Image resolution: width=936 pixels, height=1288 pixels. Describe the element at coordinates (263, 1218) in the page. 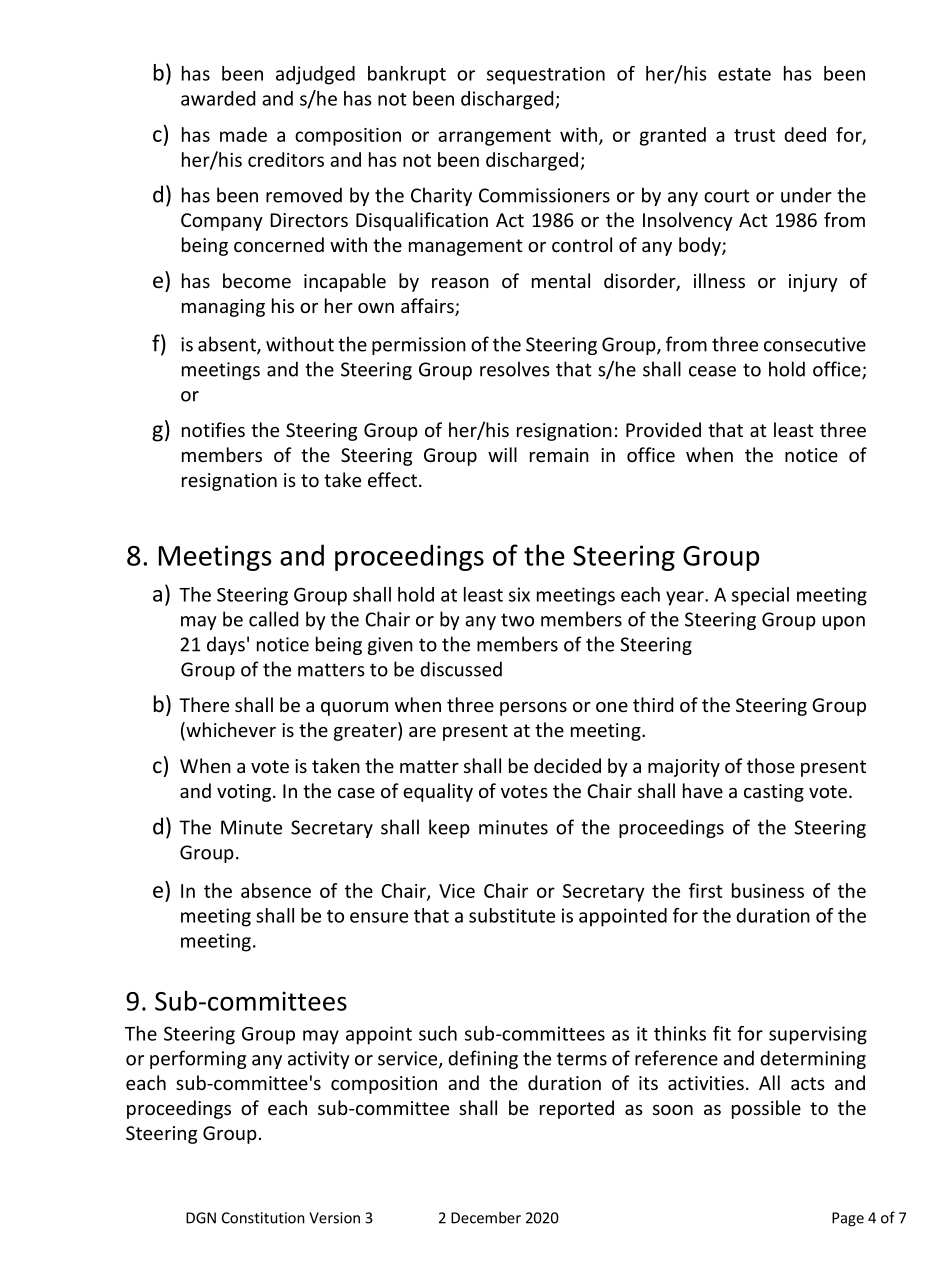

I see `Constitution` at that location.
